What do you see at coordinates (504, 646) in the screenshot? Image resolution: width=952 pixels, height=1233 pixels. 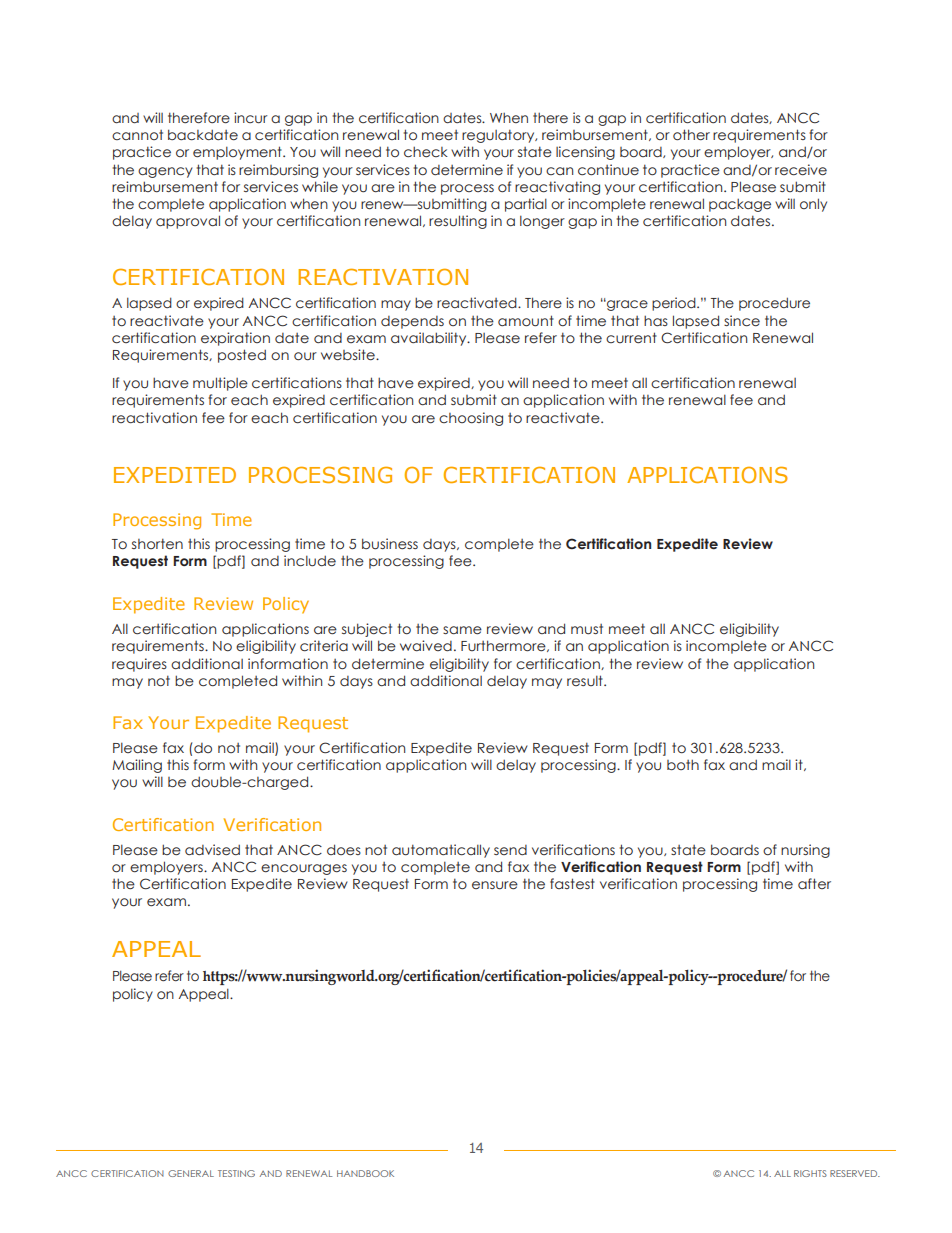 I see `Furthermore` at bounding box center [504, 646].
